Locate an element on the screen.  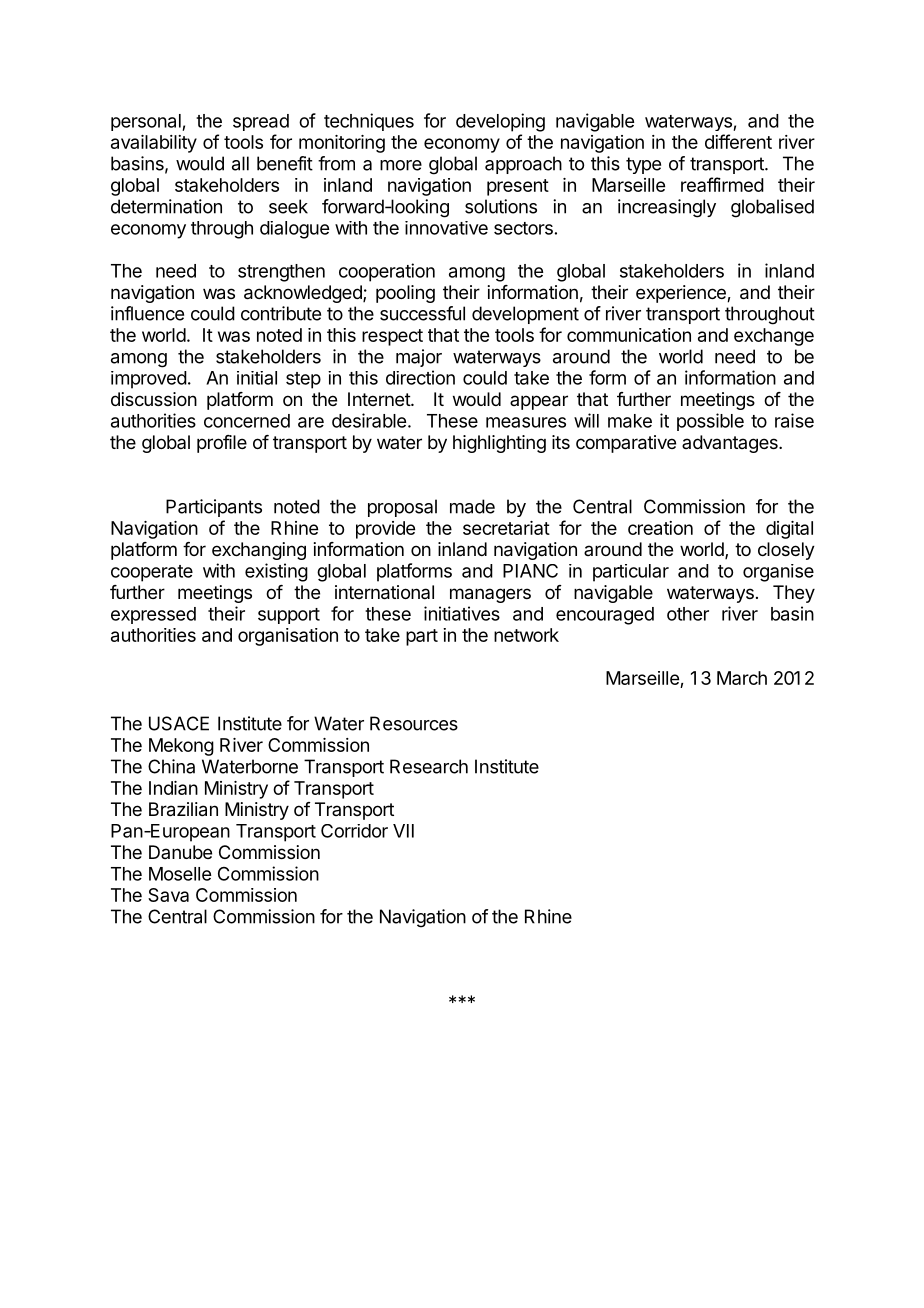
Resources is located at coordinates (414, 723).
